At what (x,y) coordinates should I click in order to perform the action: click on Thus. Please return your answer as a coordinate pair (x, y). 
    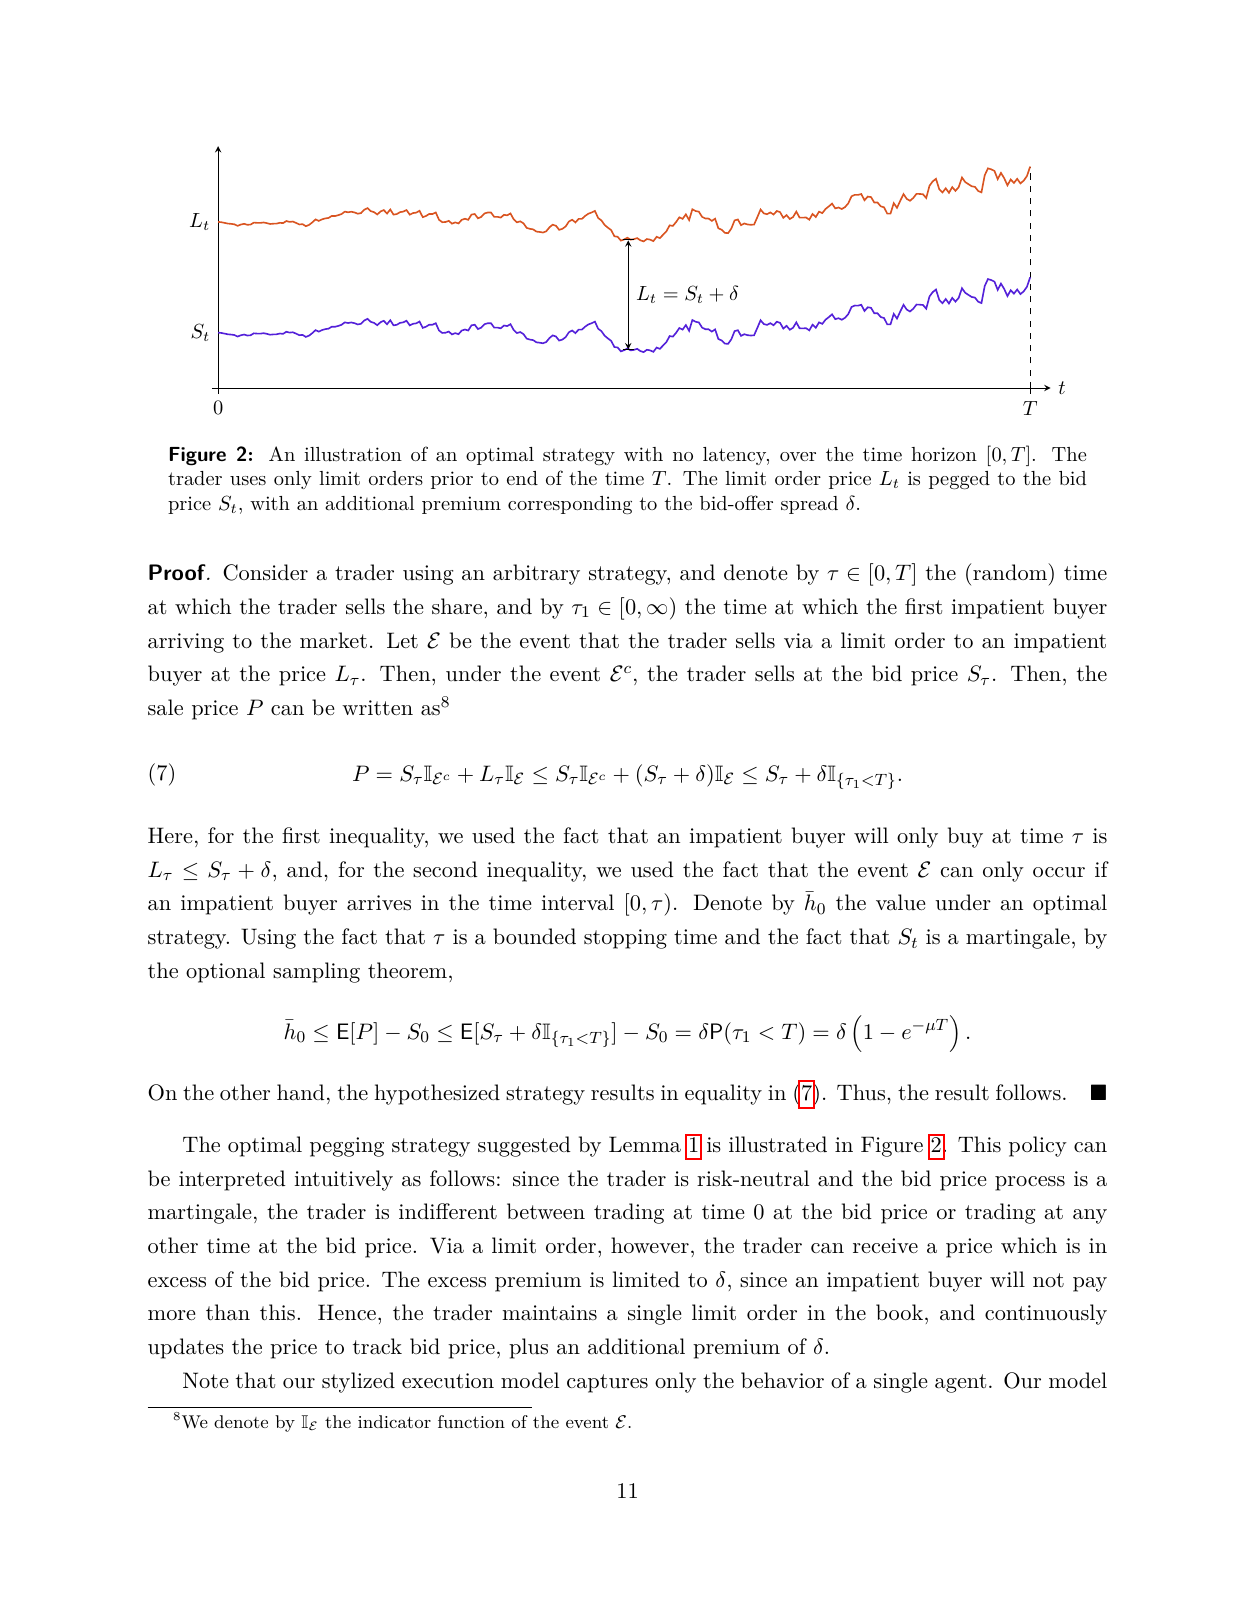
    Looking at the image, I should click on (861, 1092).
